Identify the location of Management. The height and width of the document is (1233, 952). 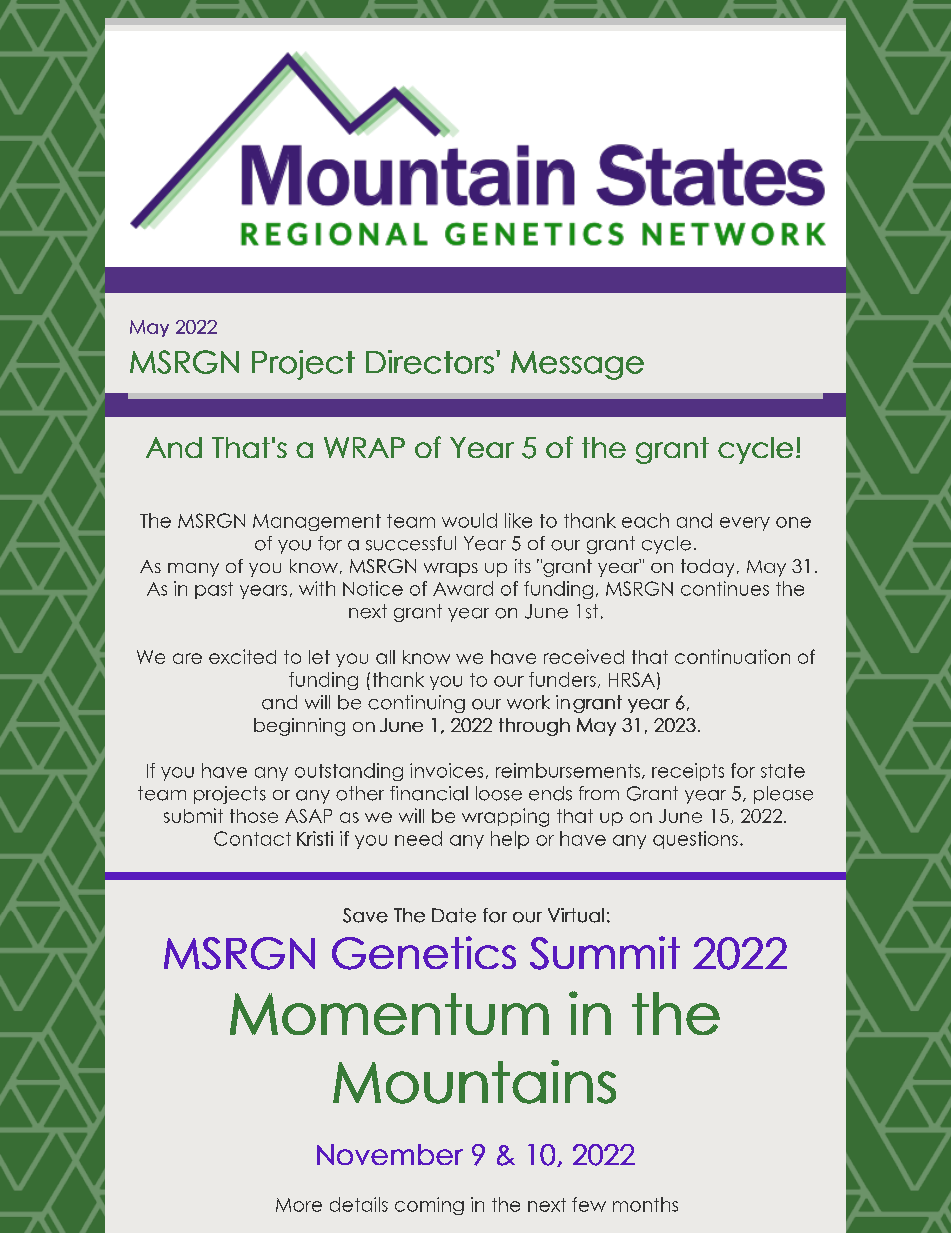
(317, 522).
